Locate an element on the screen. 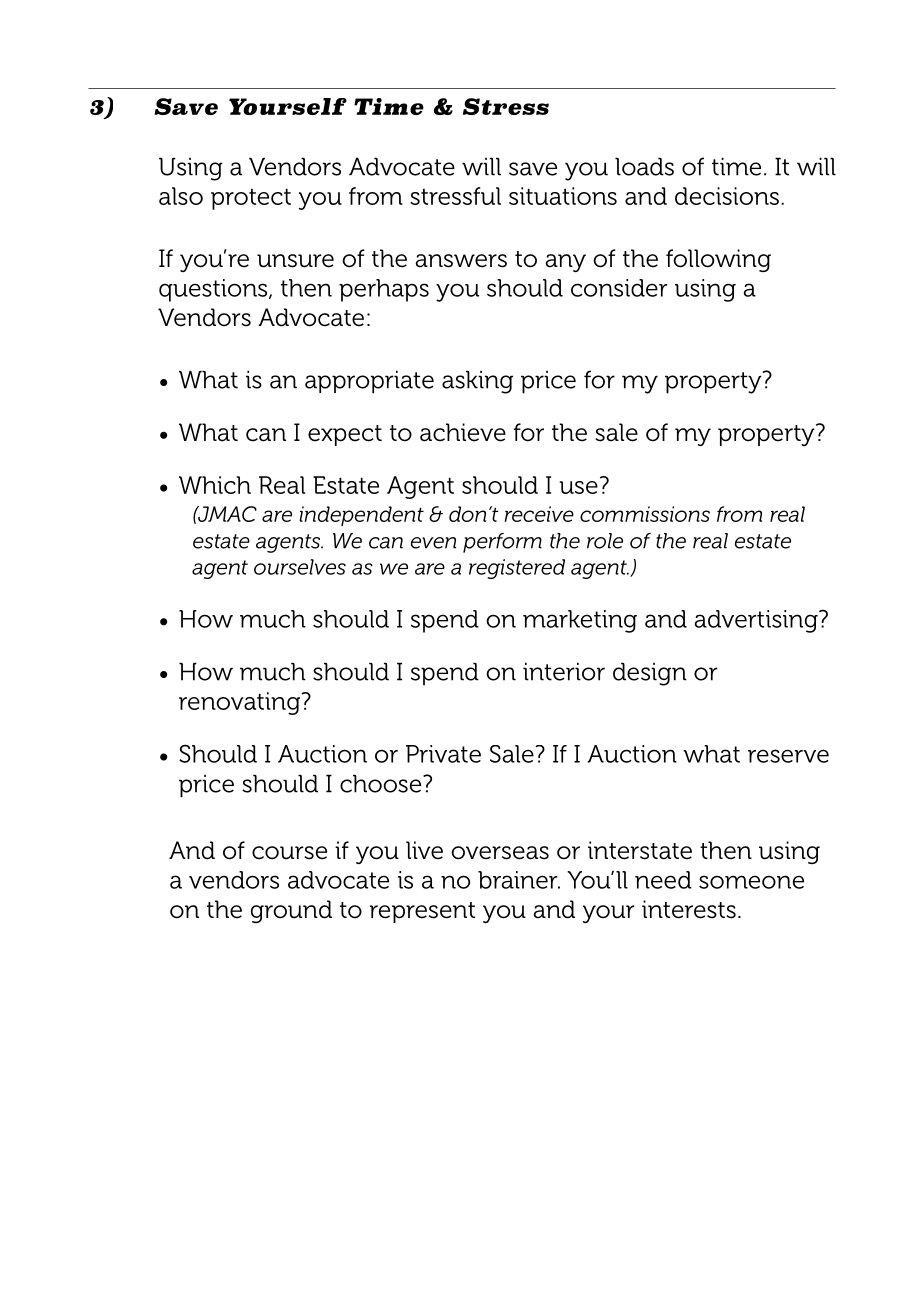  commissions is located at coordinates (645, 514).
